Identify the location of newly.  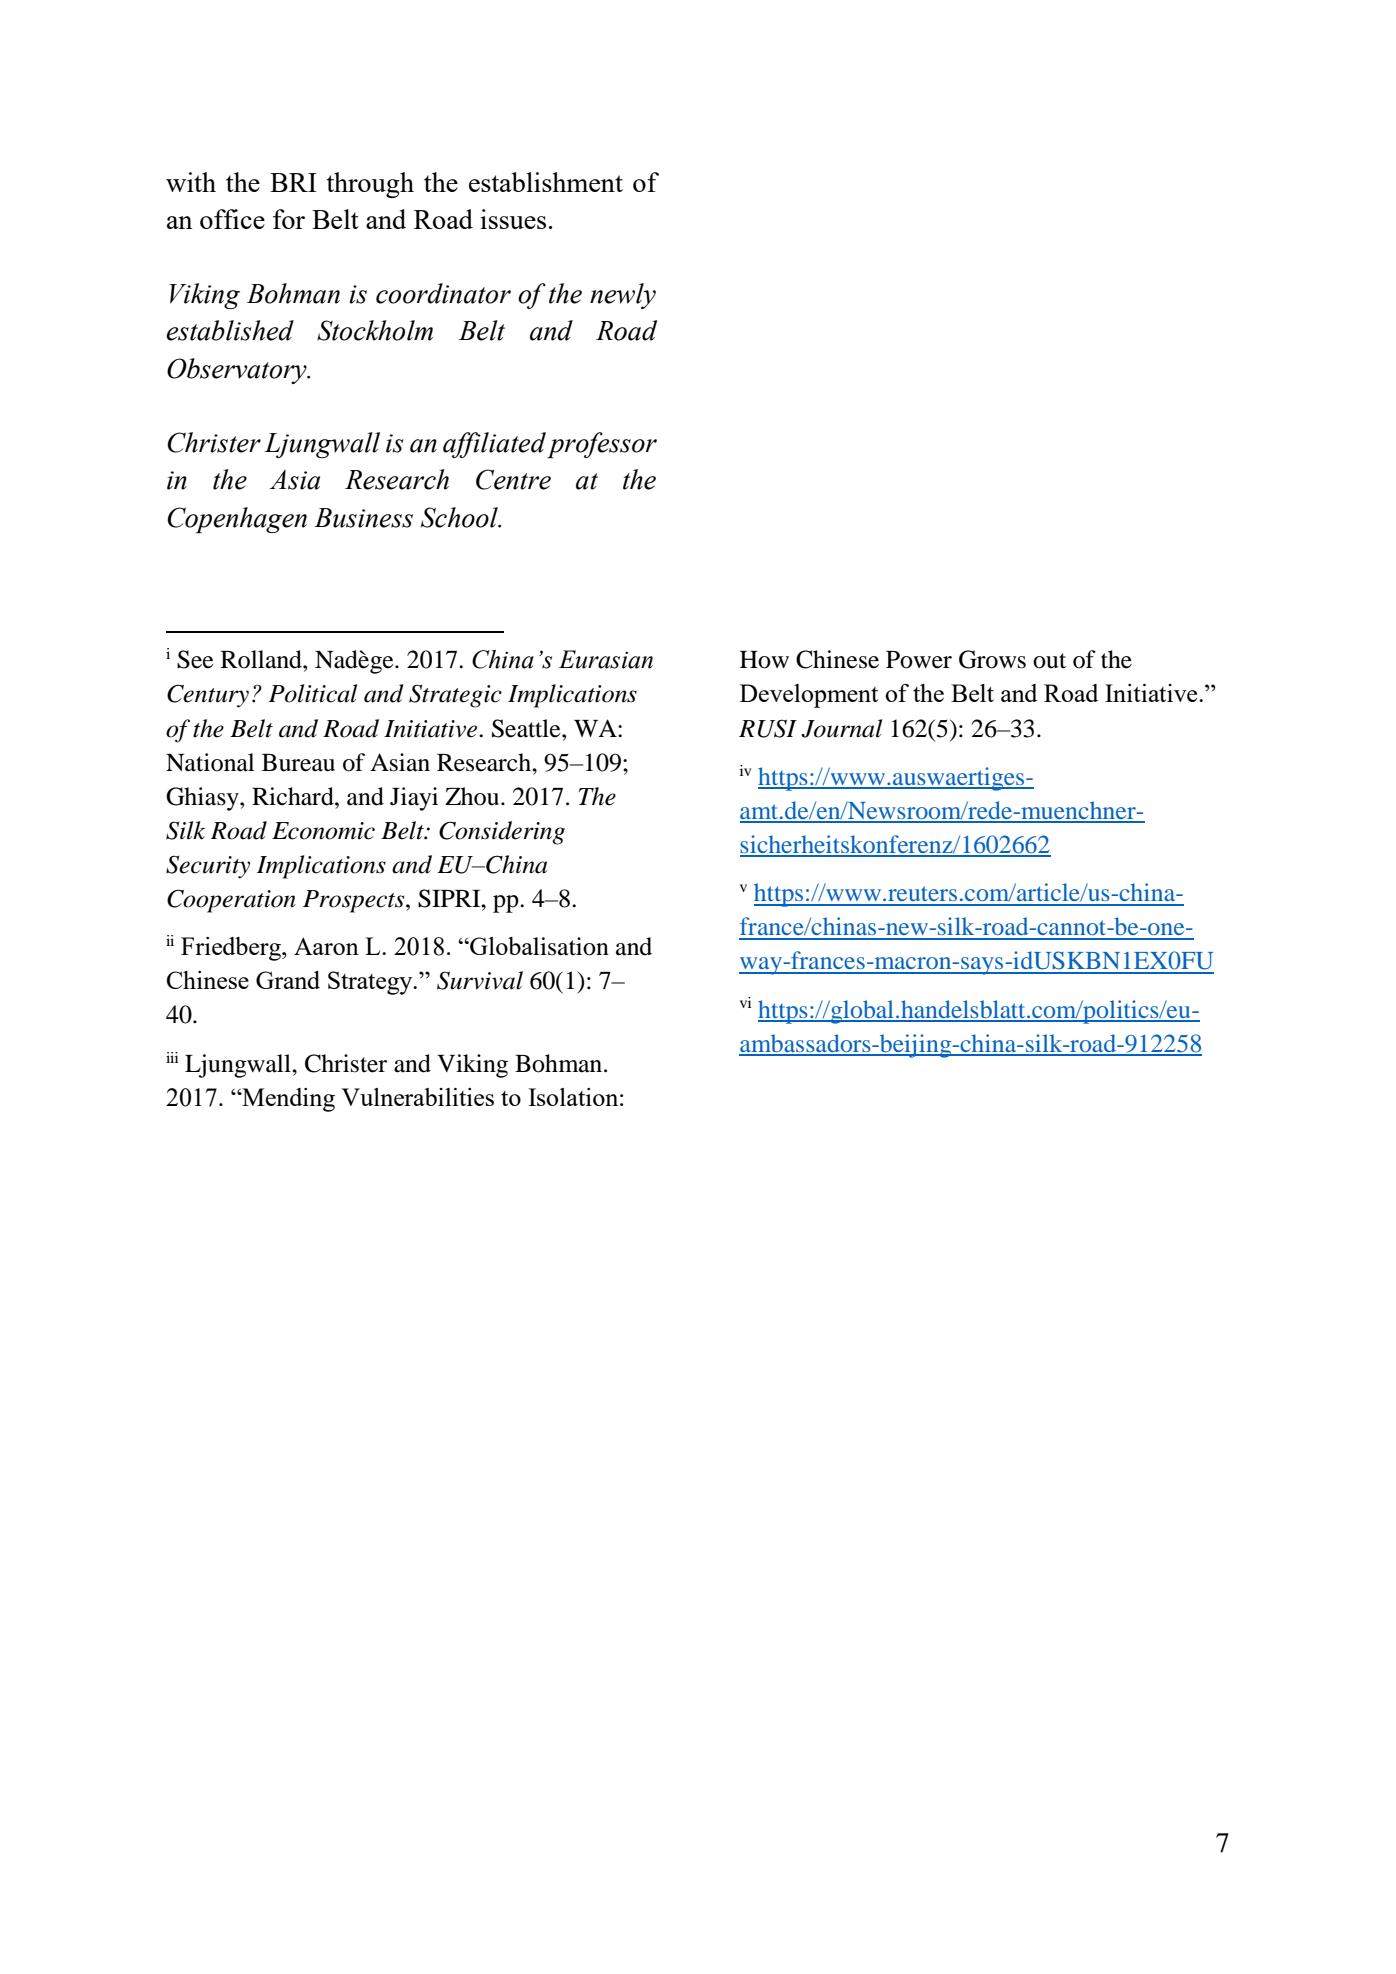
(623, 296).
